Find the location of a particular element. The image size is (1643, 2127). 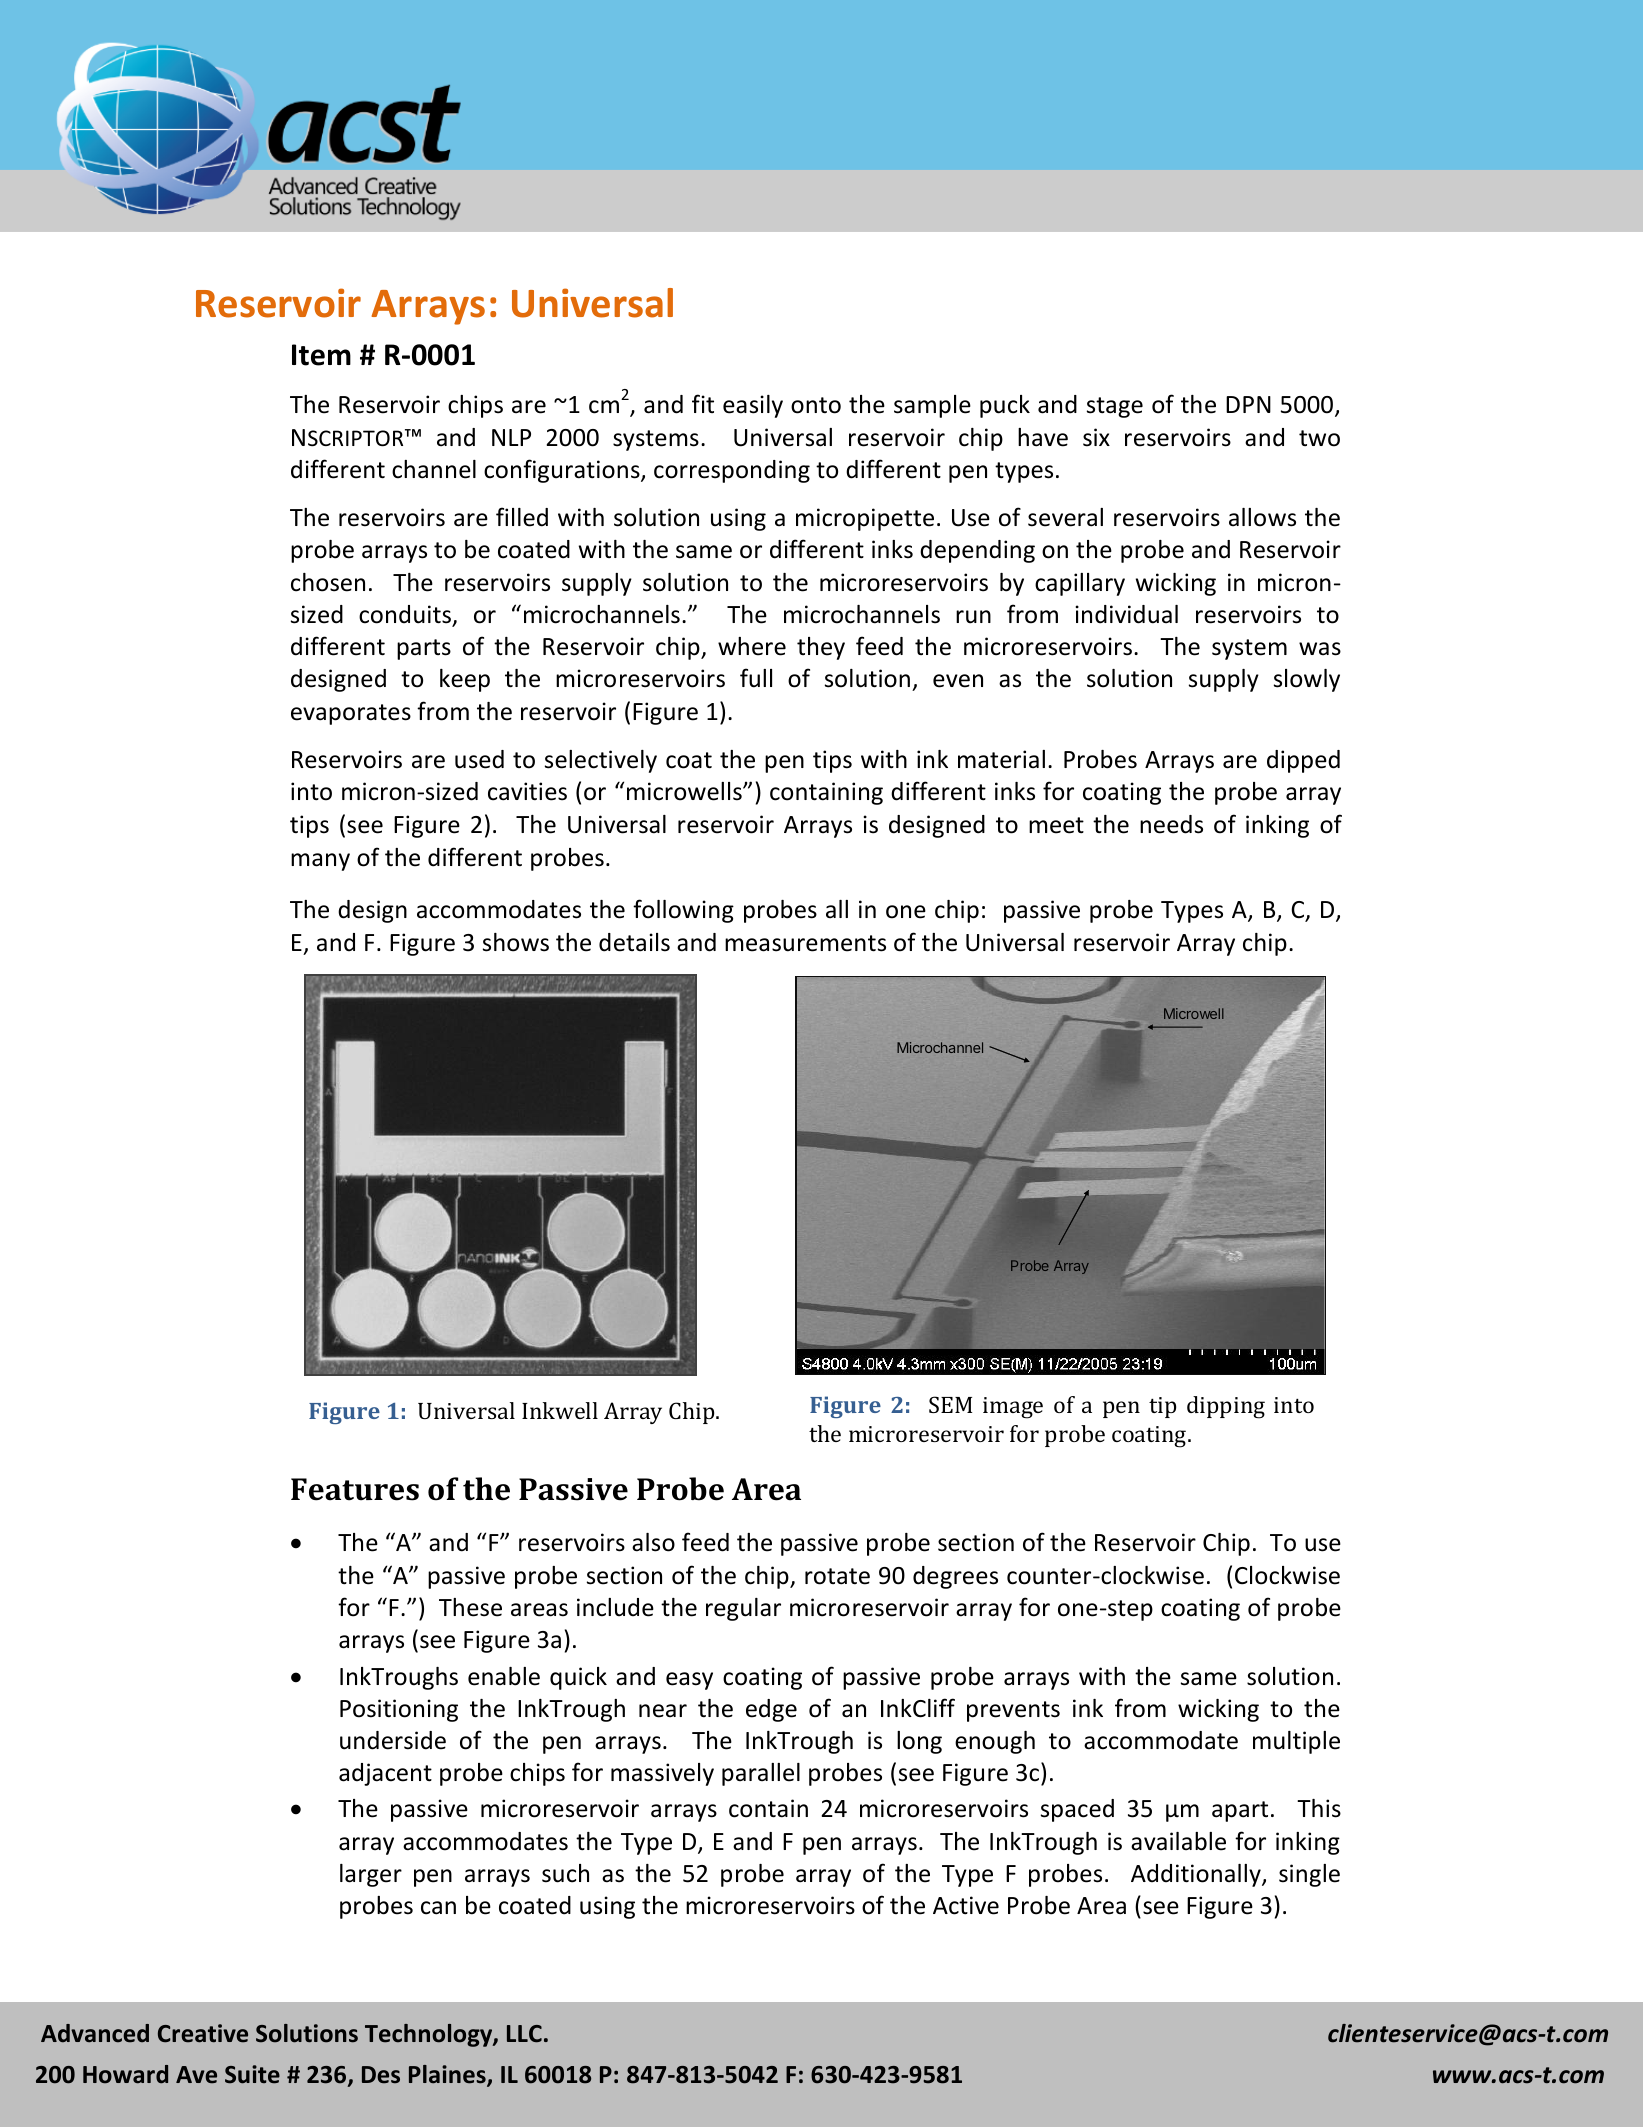

Creative is located at coordinates (203, 2033).
